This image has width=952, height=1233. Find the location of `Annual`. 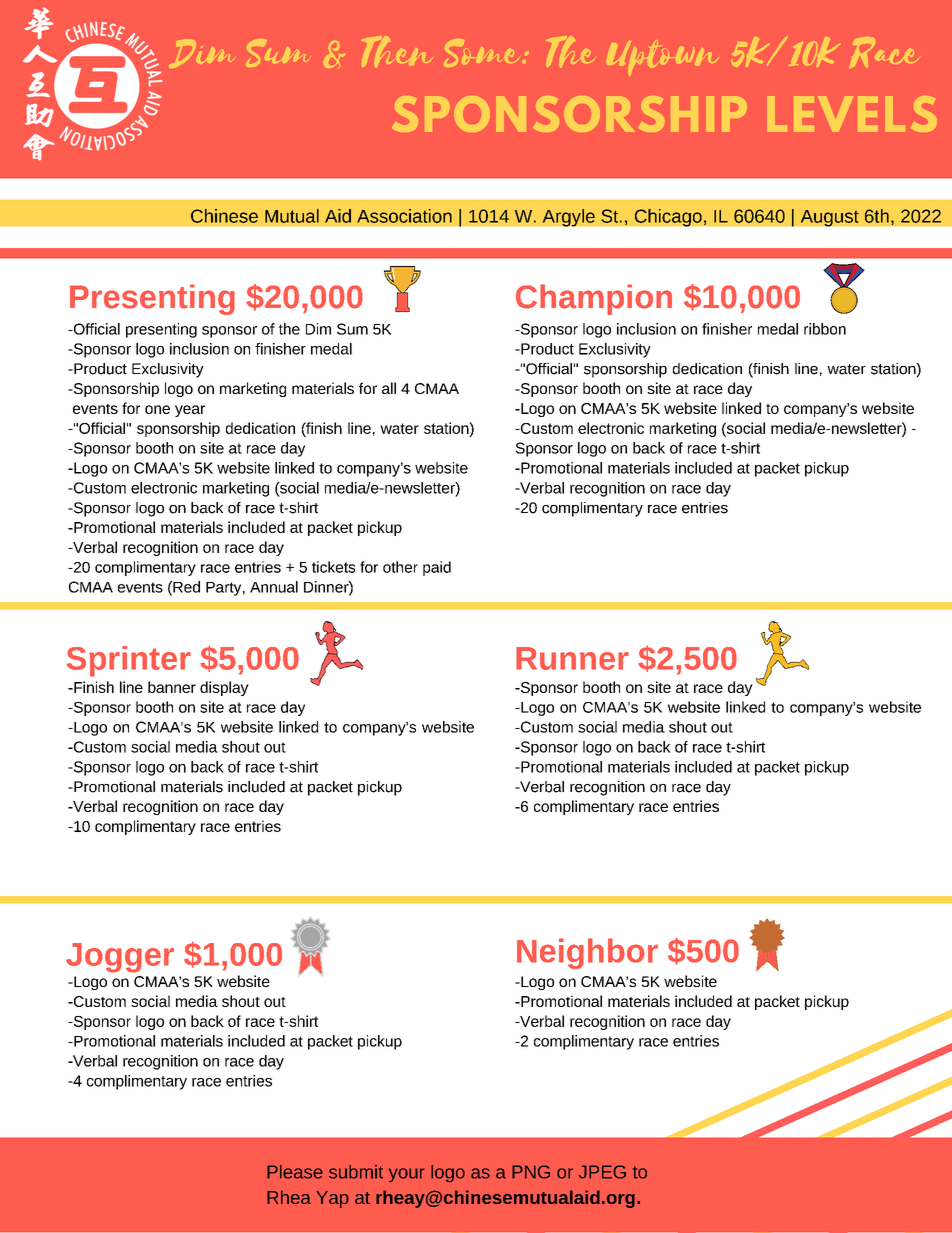

Annual is located at coordinates (274, 587).
